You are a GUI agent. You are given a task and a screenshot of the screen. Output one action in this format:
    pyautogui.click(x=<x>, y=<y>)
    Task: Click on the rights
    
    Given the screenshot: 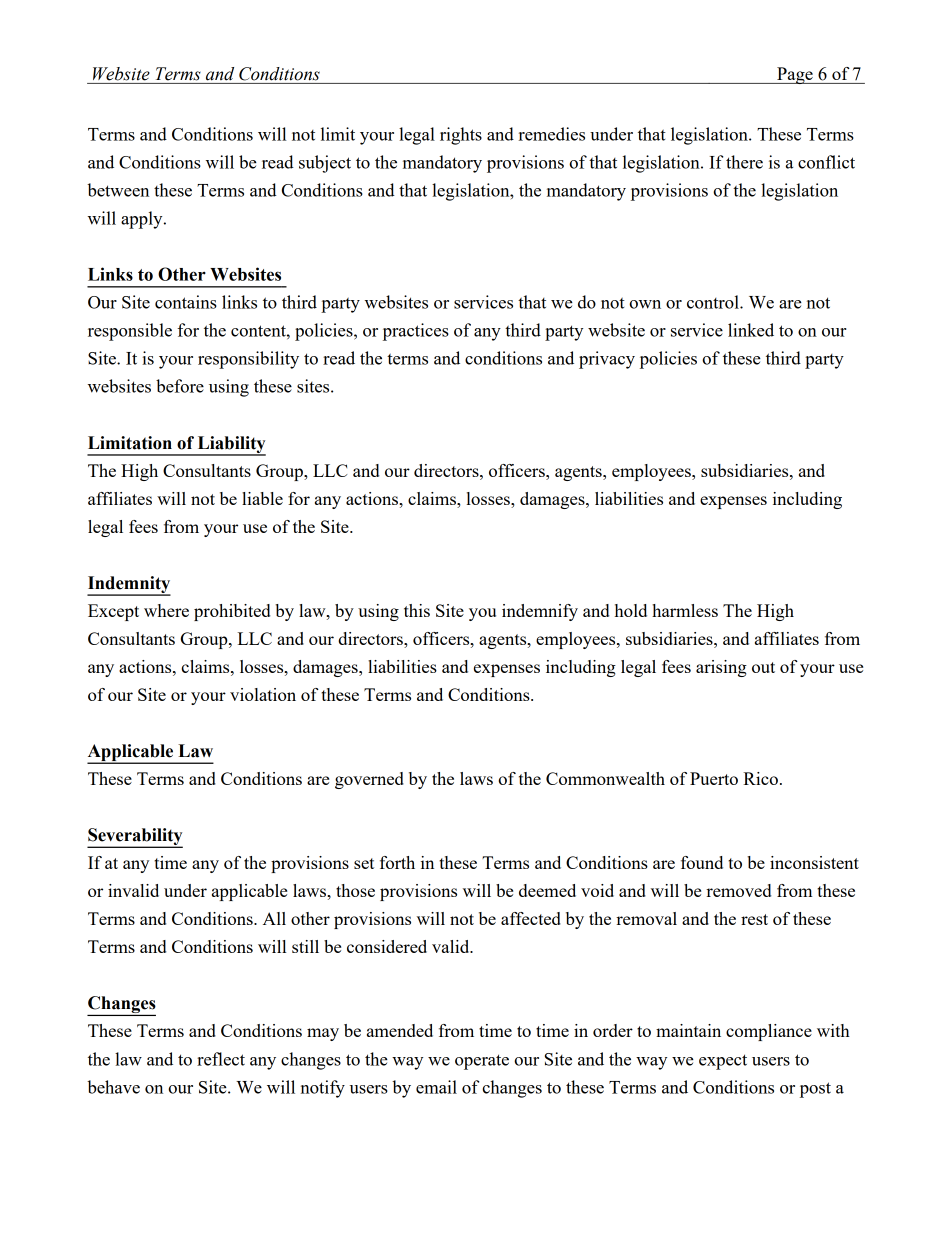 What is the action you would take?
    pyautogui.click(x=461, y=136)
